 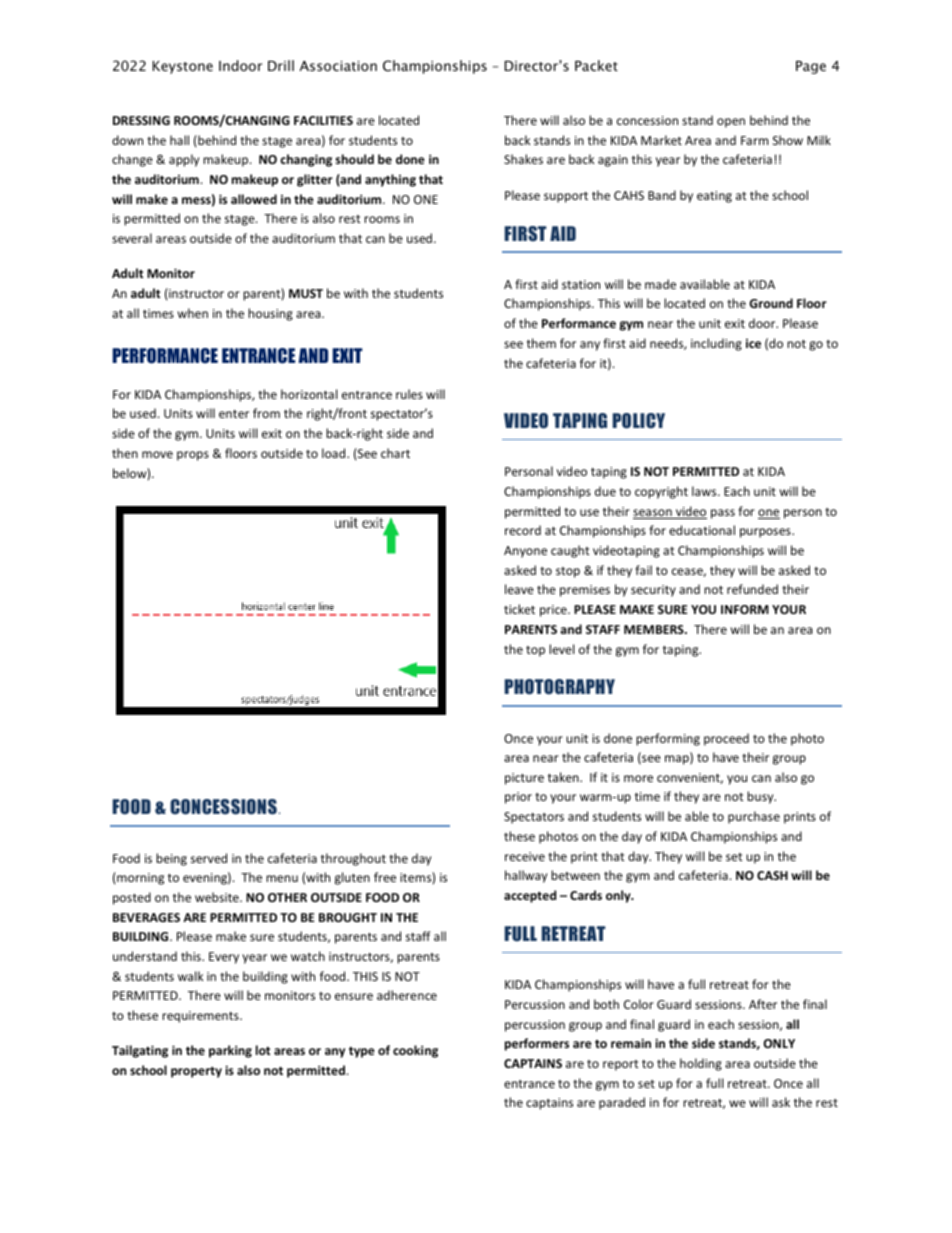 What do you see at coordinates (196, 1072) in the image?
I see `property` at bounding box center [196, 1072].
